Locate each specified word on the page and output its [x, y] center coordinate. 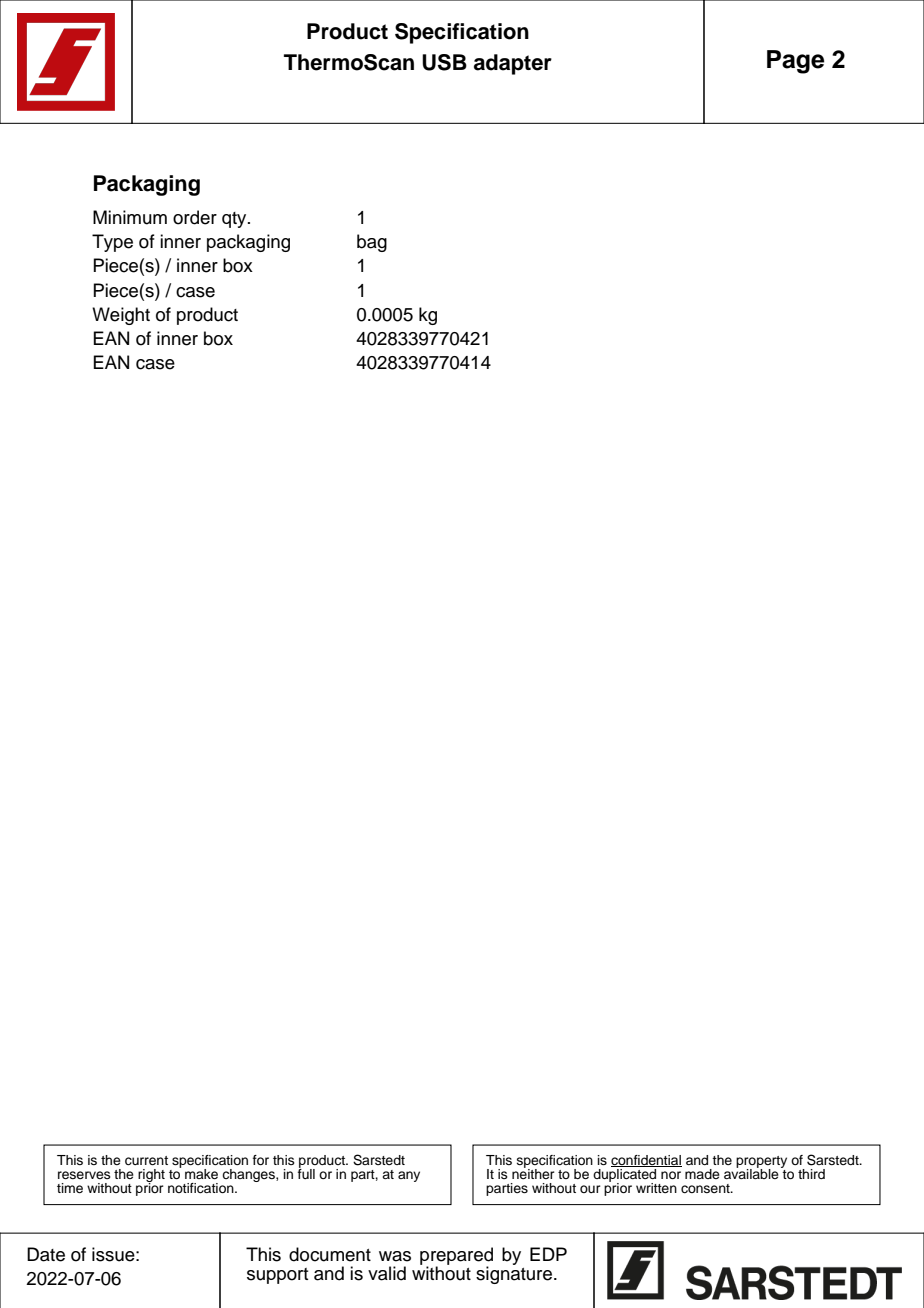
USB [444, 62]
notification [202, 1188]
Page [796, 62]
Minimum [130, 217]
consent [706, 1188]
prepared [456, 1257]
